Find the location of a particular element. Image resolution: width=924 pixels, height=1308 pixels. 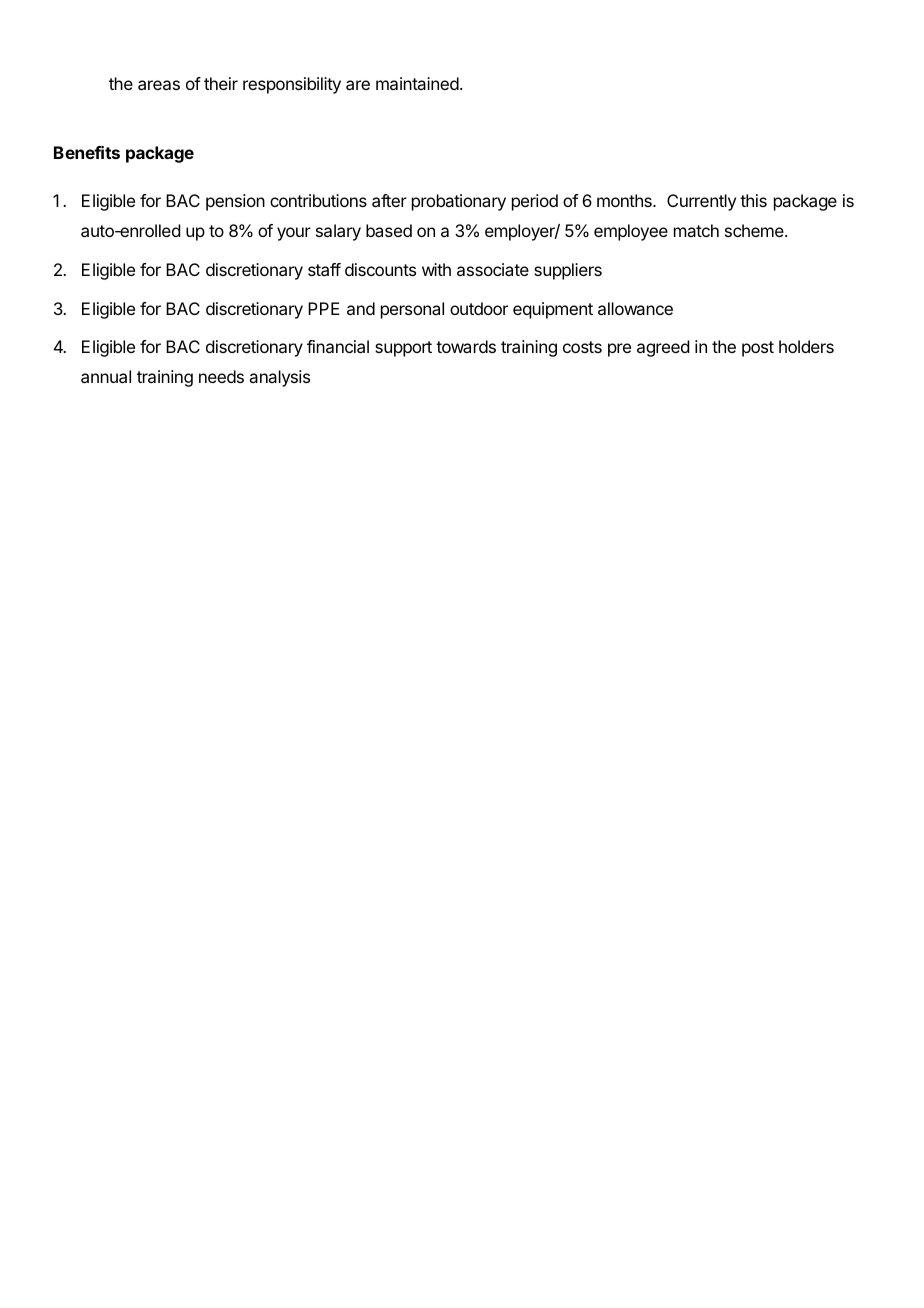

Benefits is located at coordinates (87, 152).
